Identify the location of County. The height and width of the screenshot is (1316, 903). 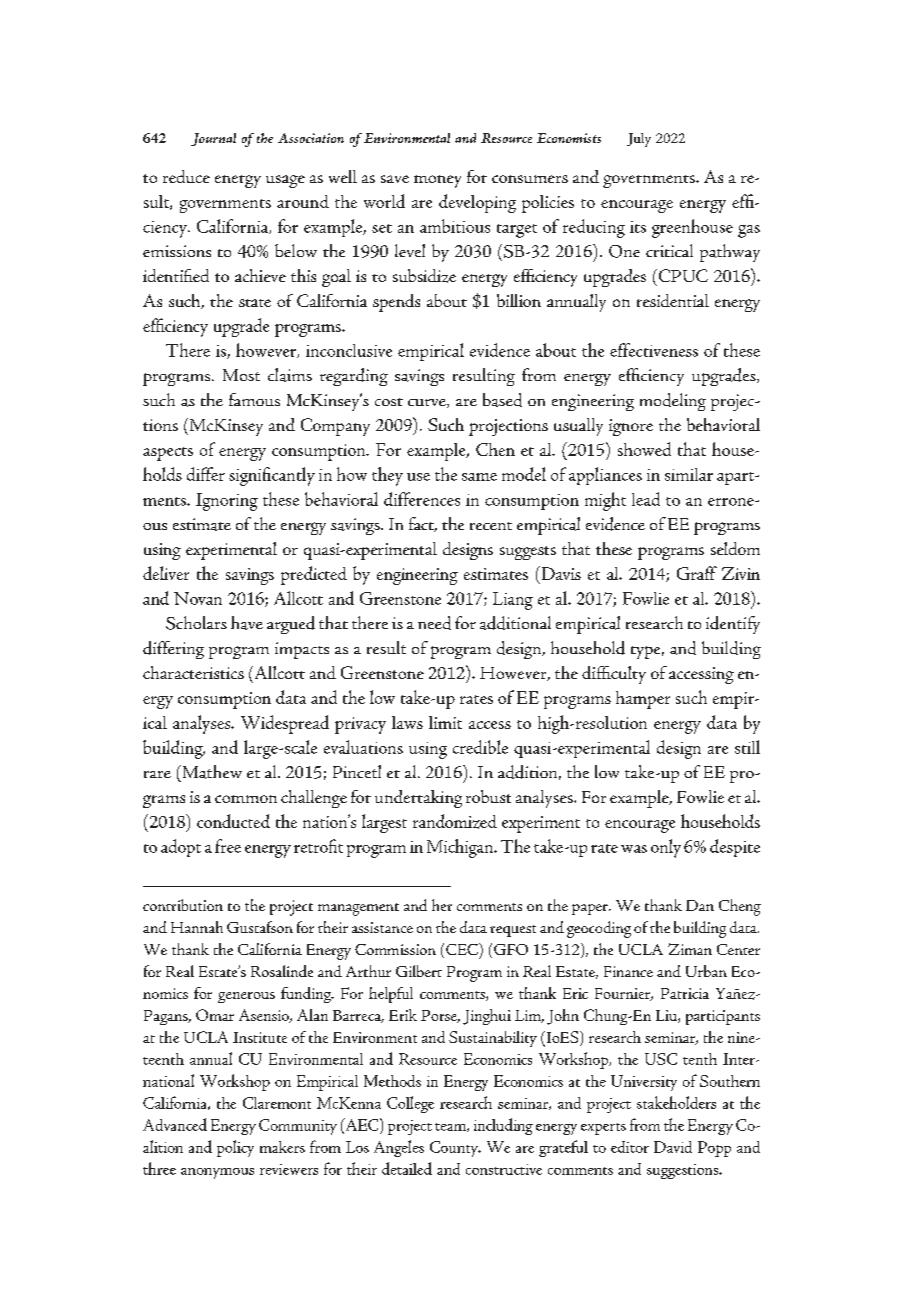
(455, 1149).
